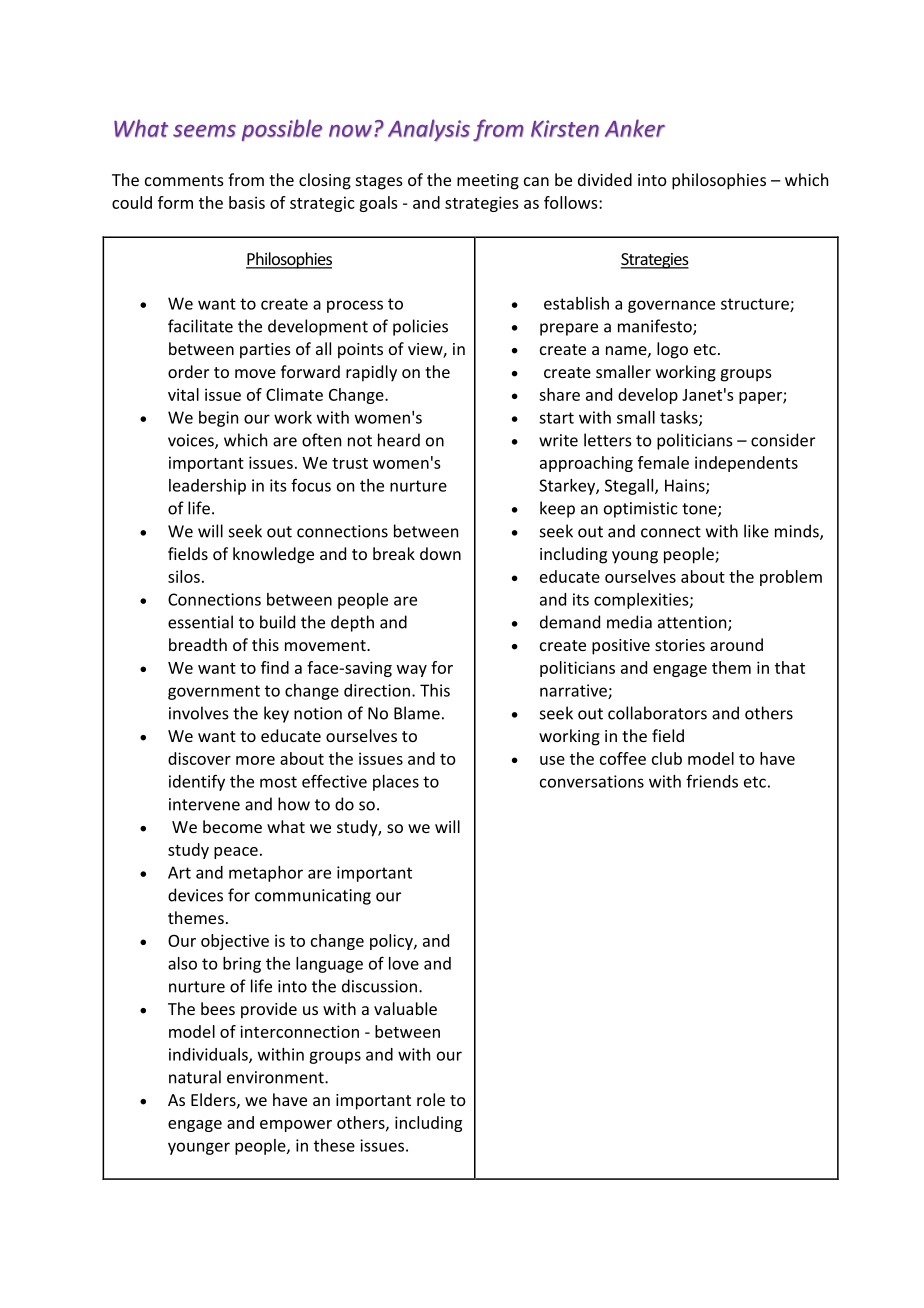 The image size is (924, 1308). I want to click on around, so click(736, 644).
